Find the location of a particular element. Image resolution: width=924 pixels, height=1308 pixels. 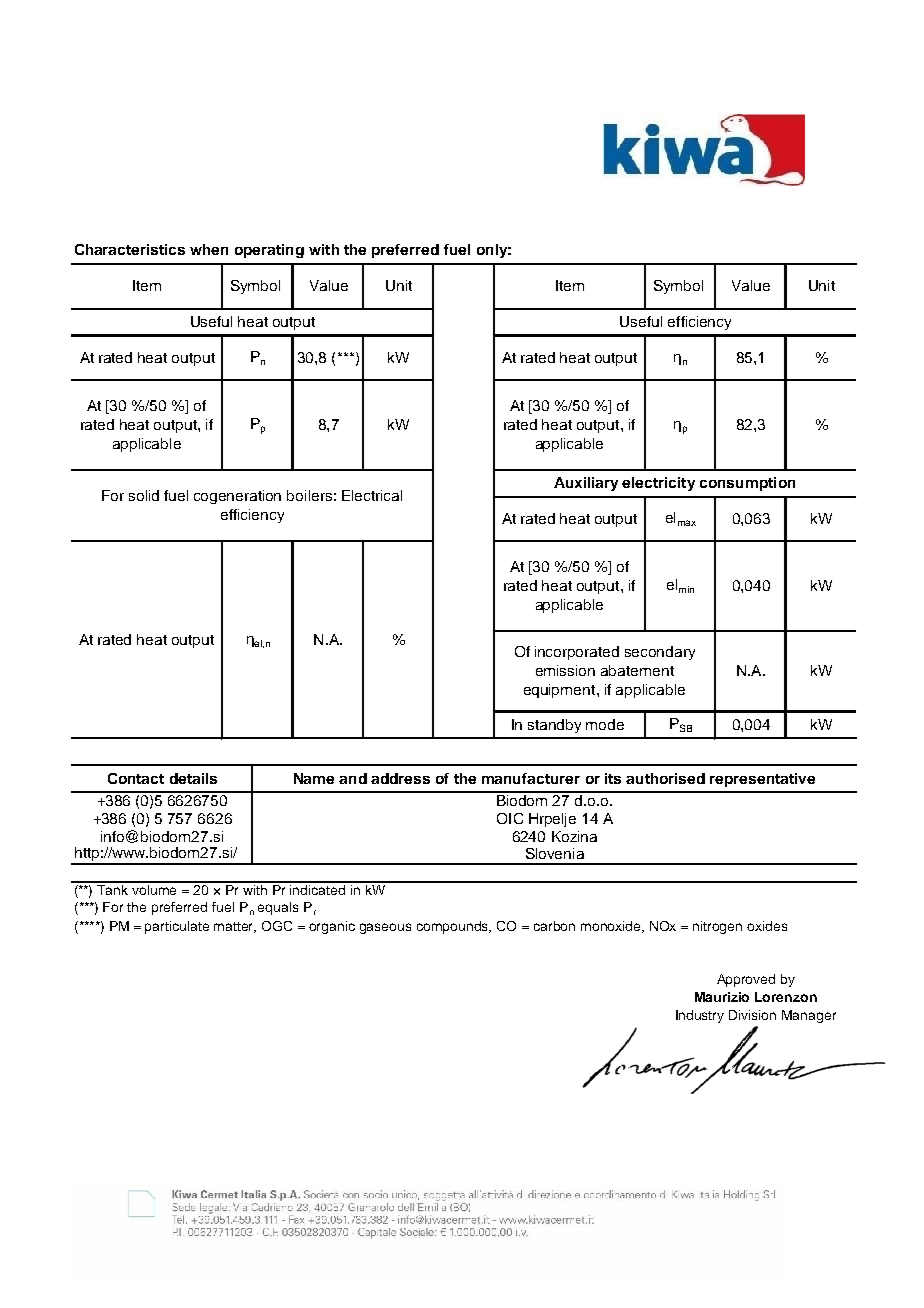

OIC is located at coordinates (510, 818).
